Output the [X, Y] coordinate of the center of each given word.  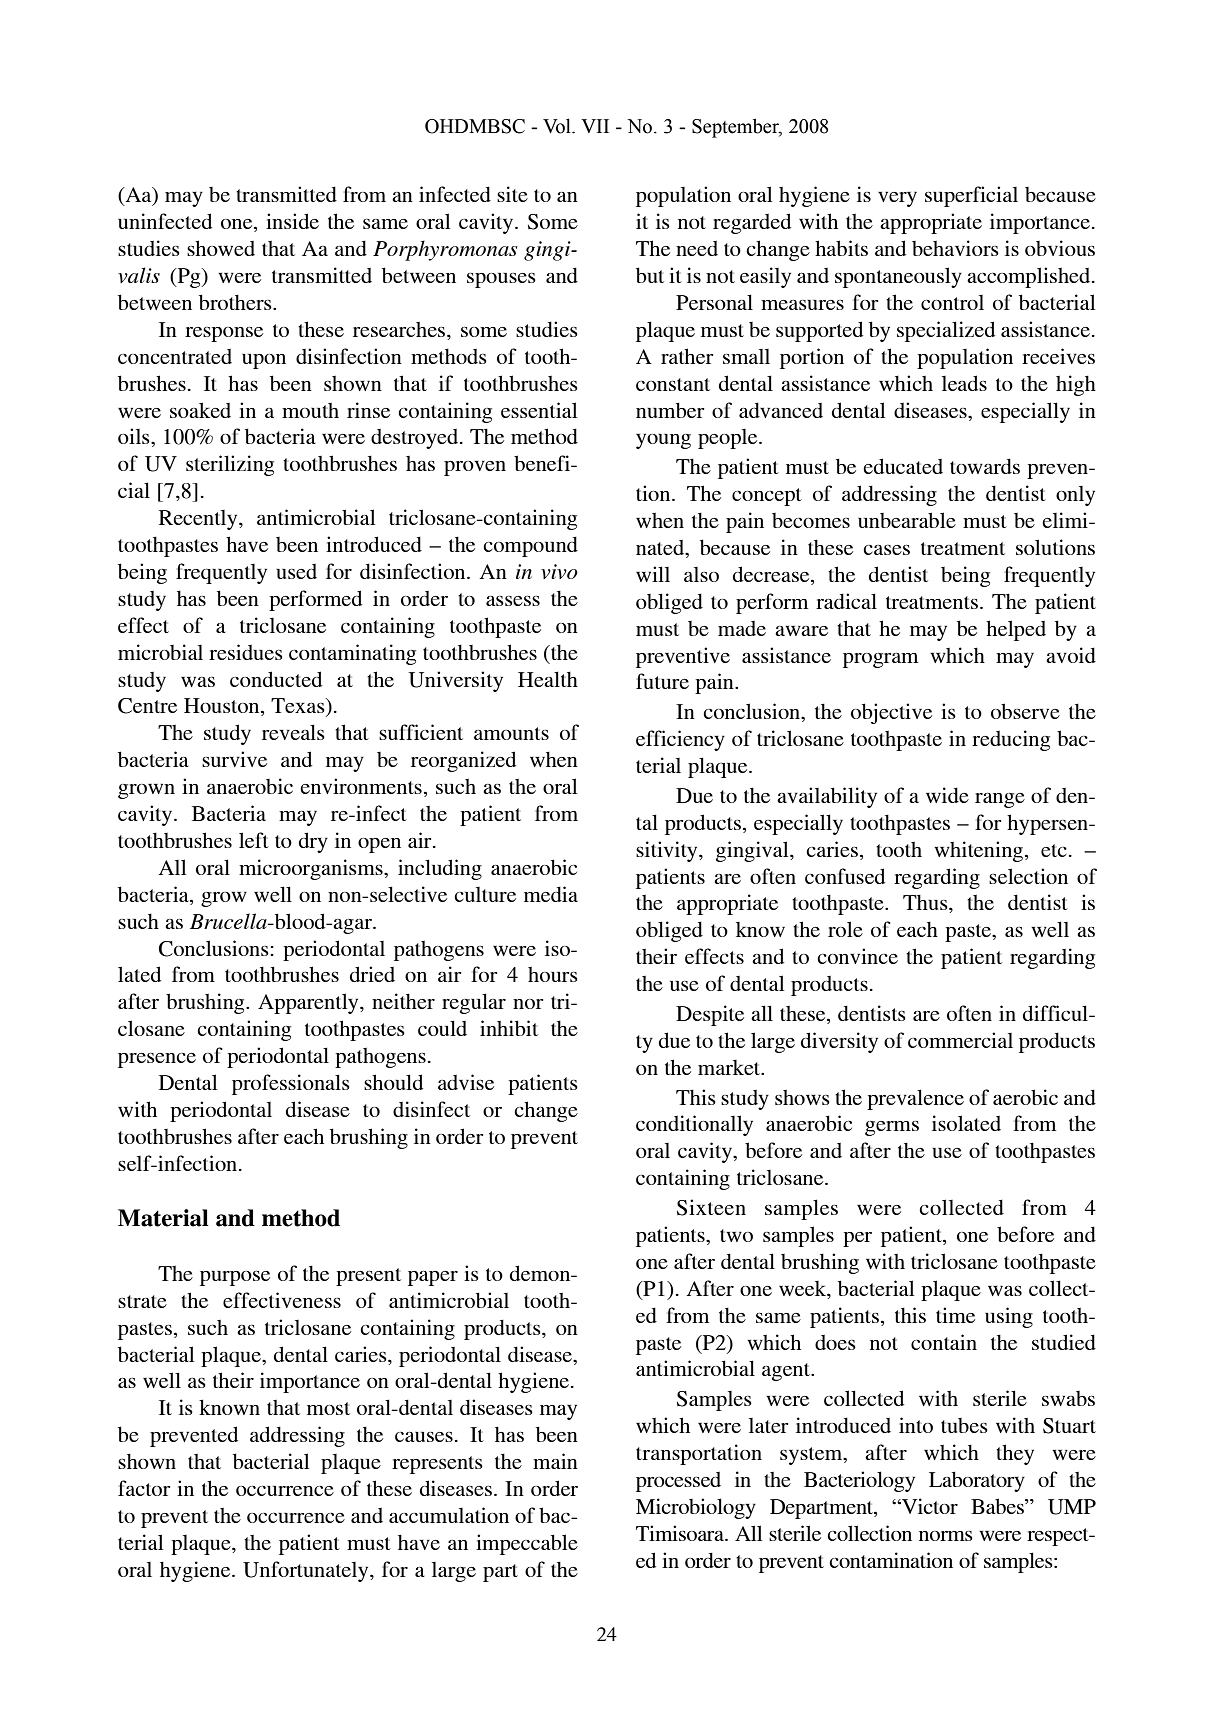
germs [892, 1128]
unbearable [907, 520]
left [254, 840]
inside [292, 221]
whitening [980, 851]
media [551, 894]
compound [530, 546]
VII [595, 126]
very [897, 199]
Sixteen [711, 1207]
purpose [235, 1278]
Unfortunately [307, 1571]
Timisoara [681, 1533]
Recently [199, 520]
